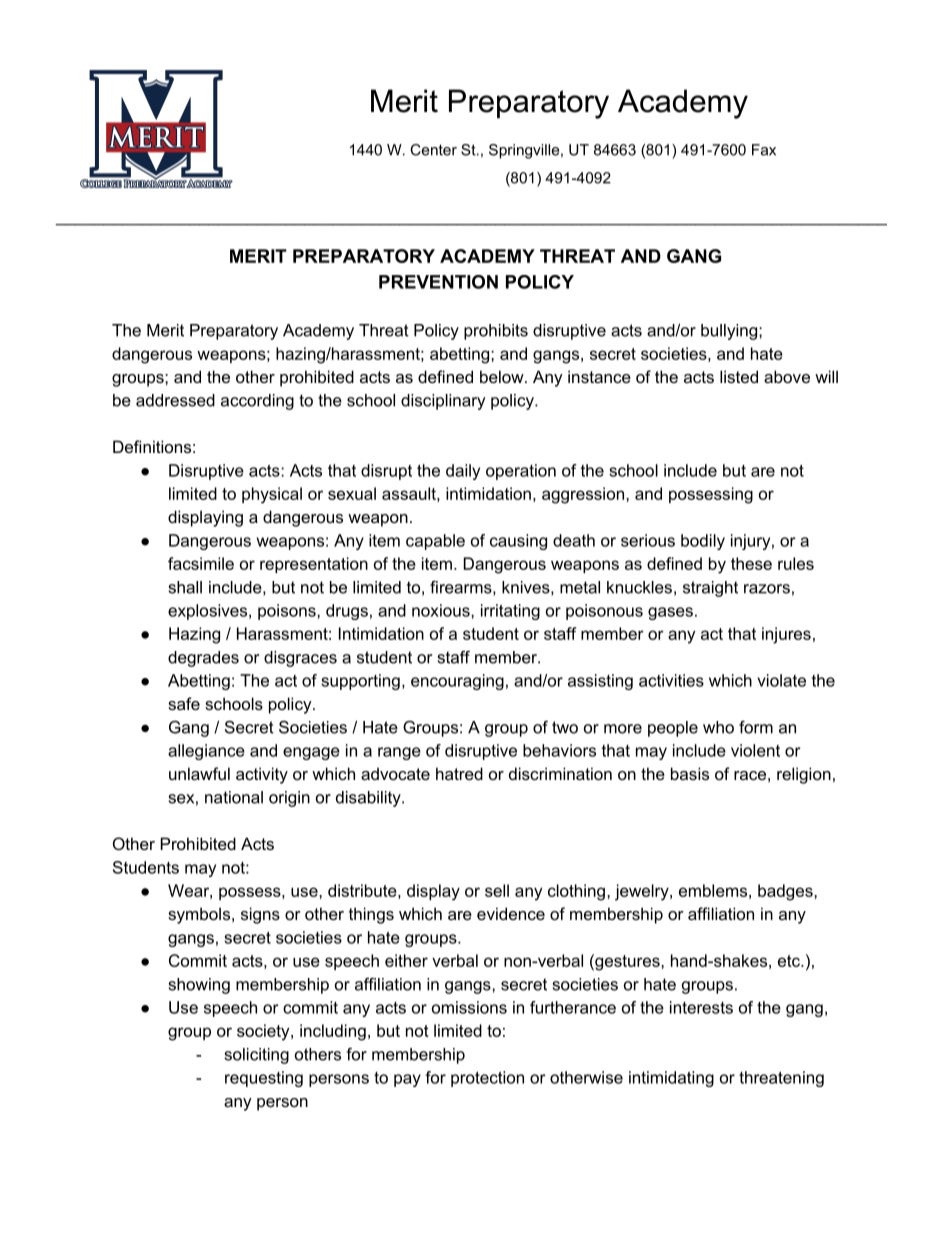 This document has width=952, height=1233. Describe the element at coordinates (767, 589) in the document. I see `razors` at that location.
